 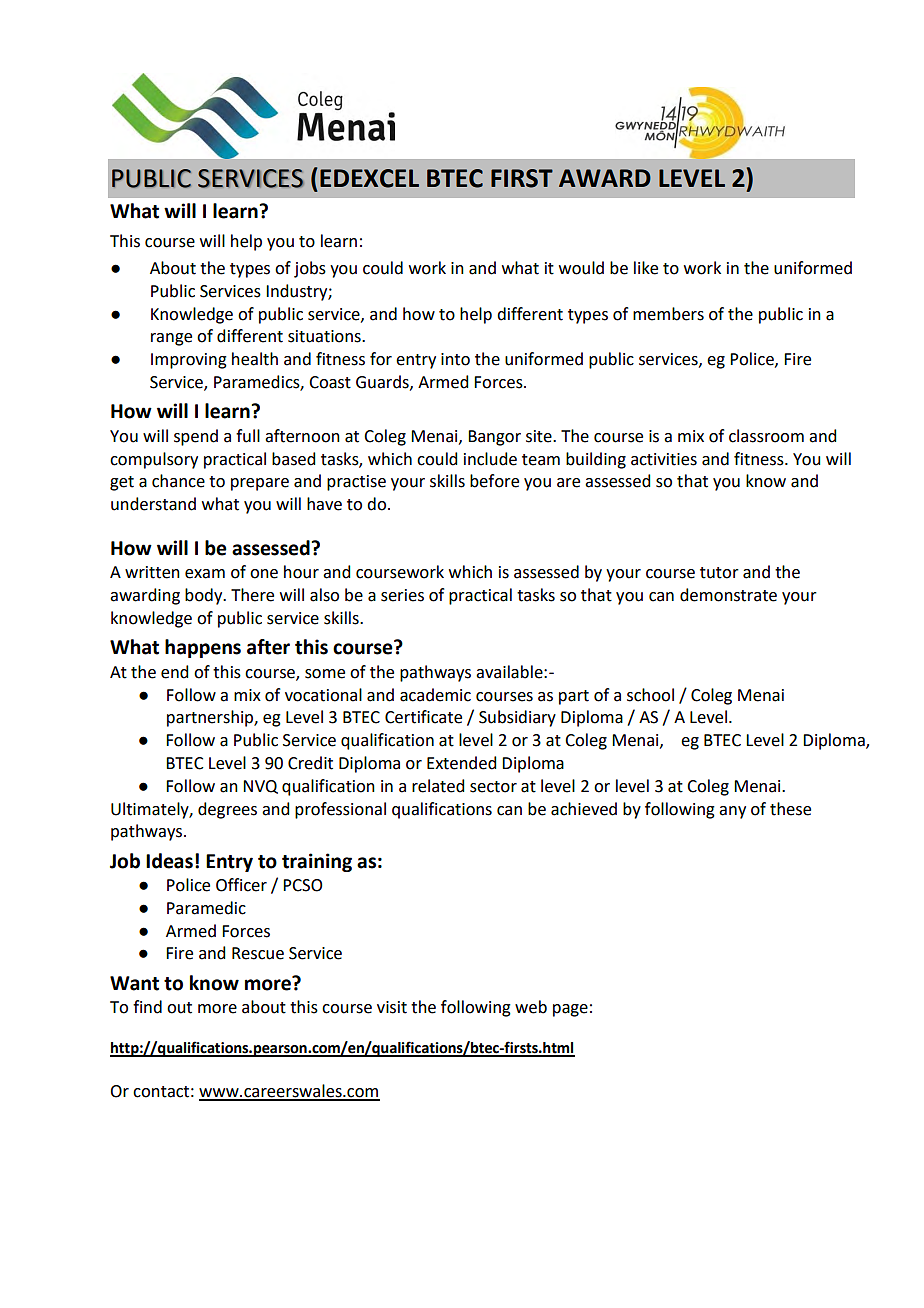 I want to click on into, so click(x=455, y=359).
